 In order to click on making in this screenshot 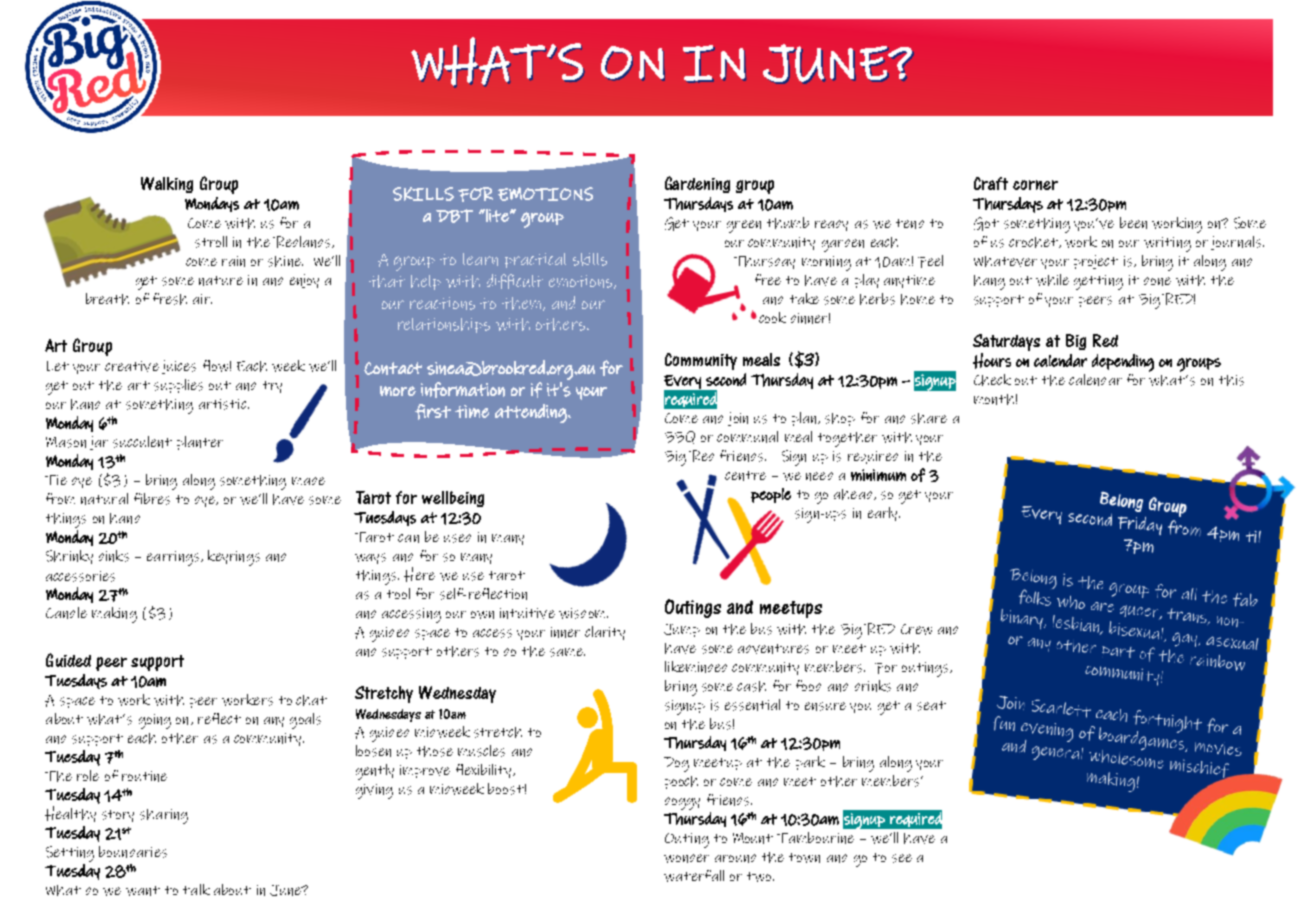, I will do `click(114, 615)`.
